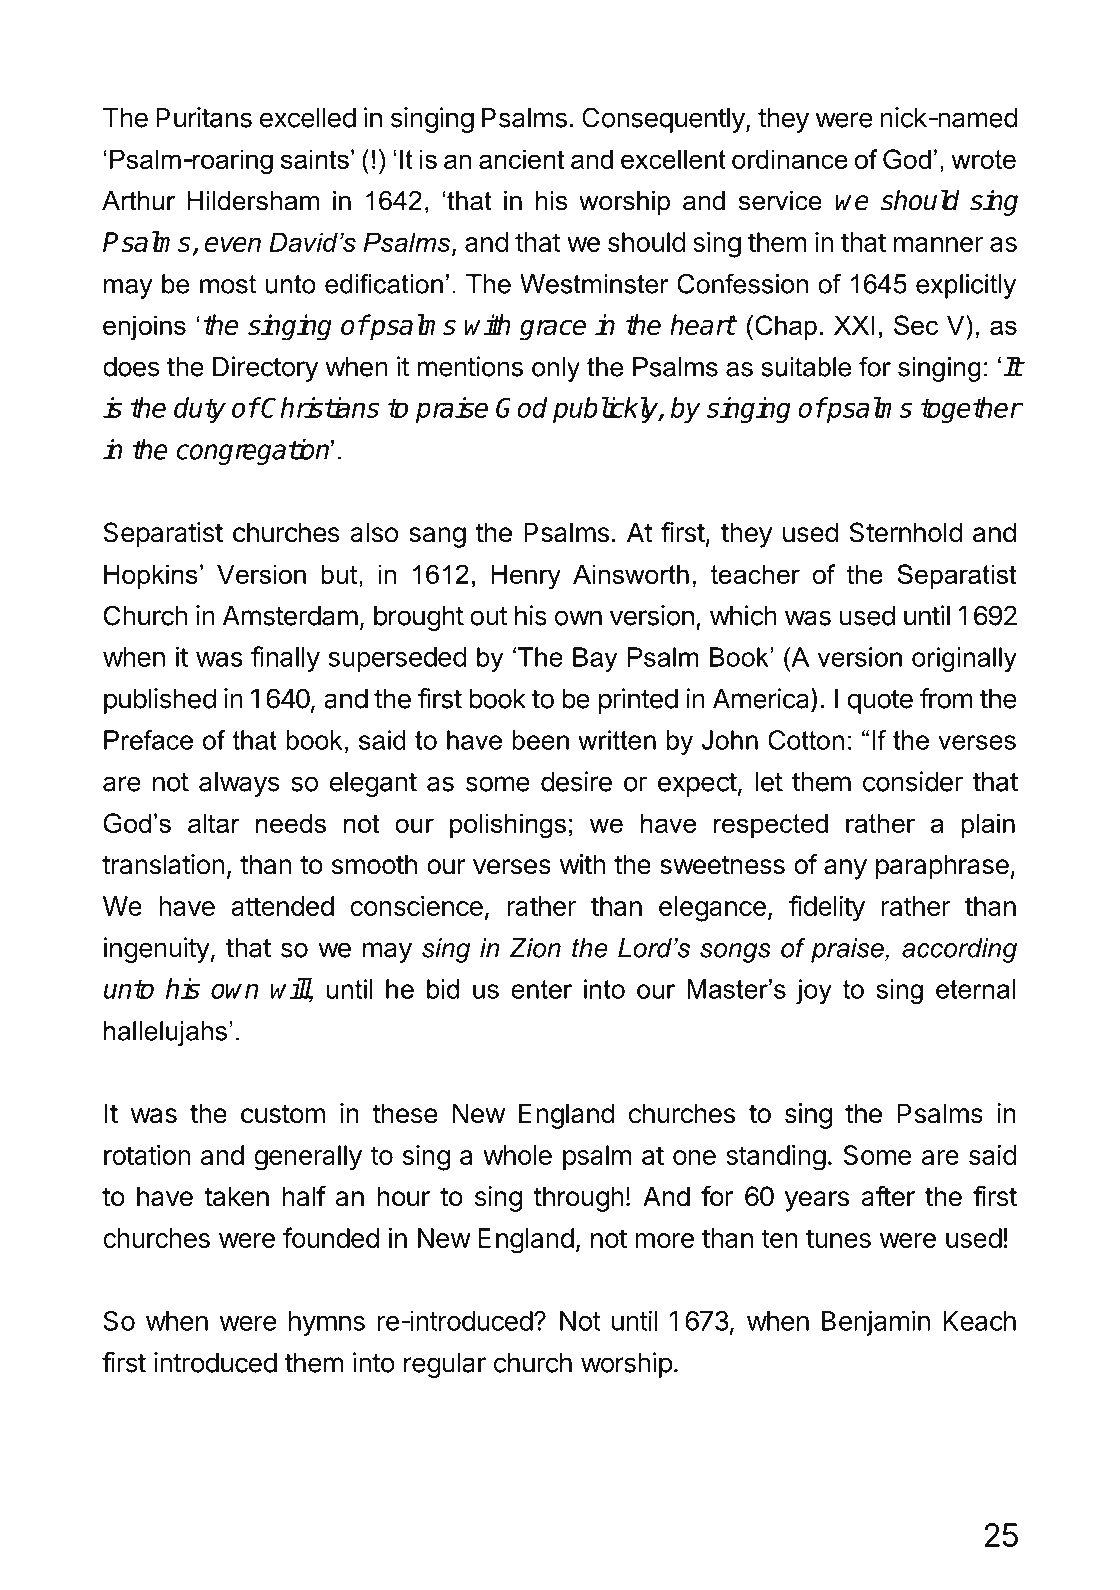  Describe the element at coordinates (526, 577) in the page. I see `Henry` at that location.
